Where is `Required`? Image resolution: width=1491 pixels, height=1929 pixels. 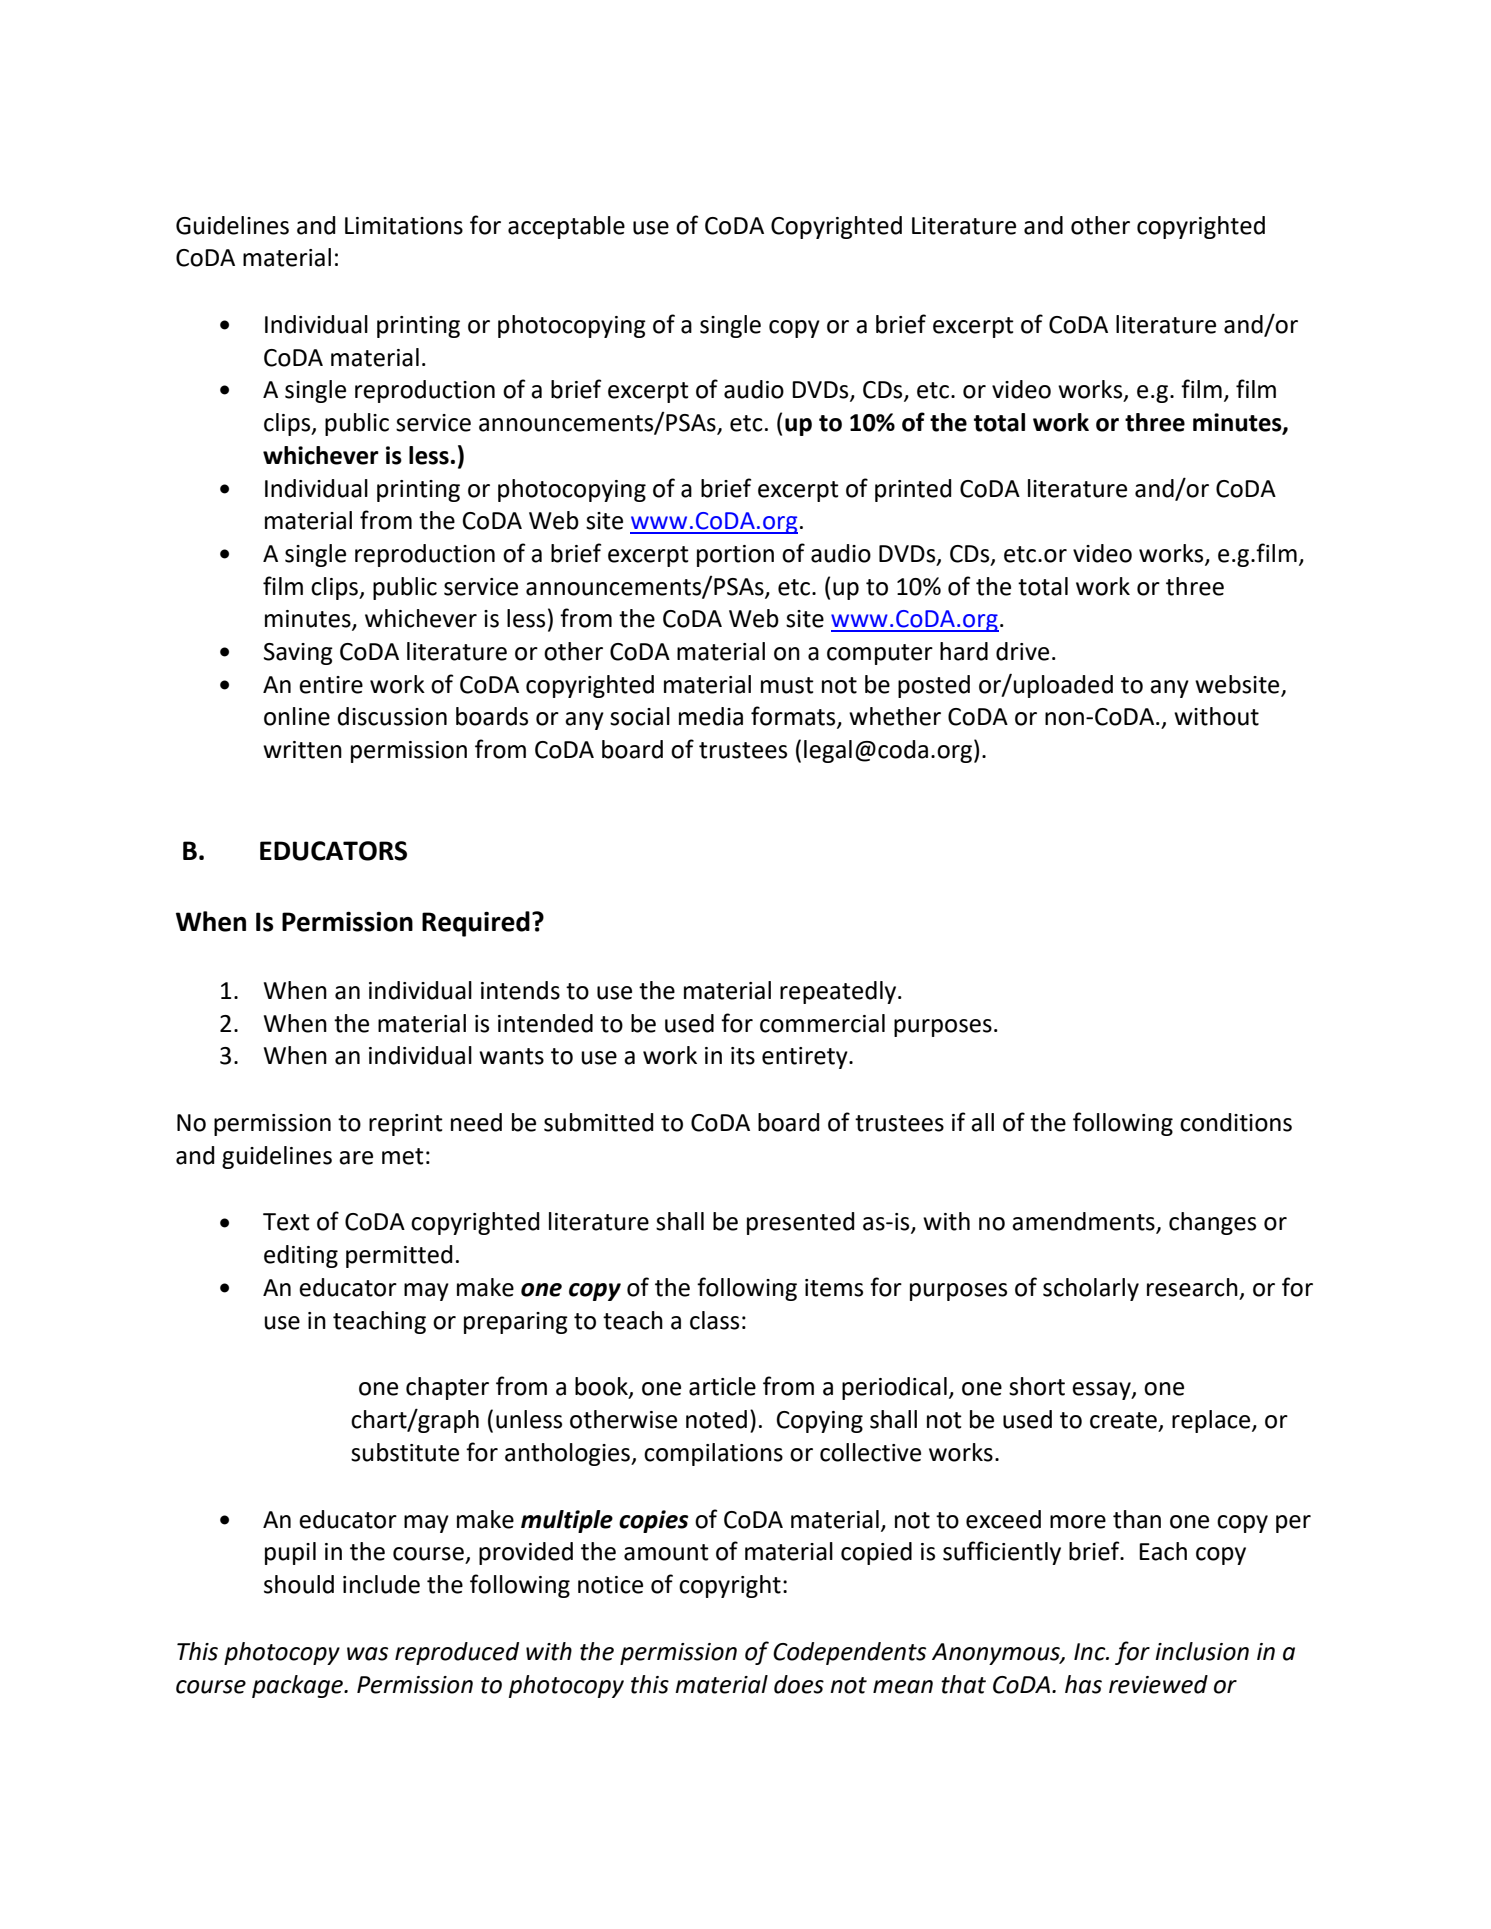 Required is located at coordinates (476, 924).
